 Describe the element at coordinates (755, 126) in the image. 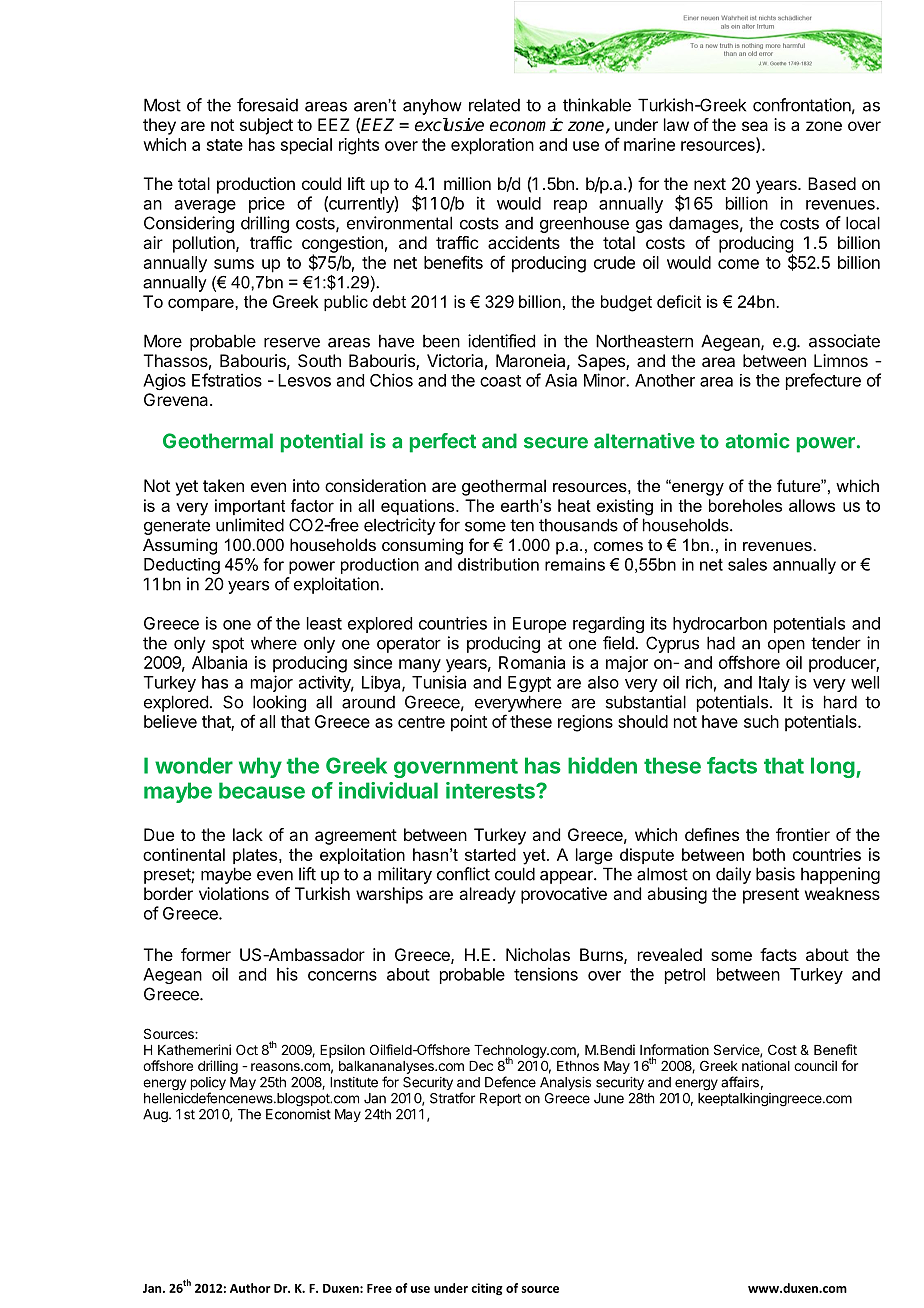

I see `sea` at that location.
